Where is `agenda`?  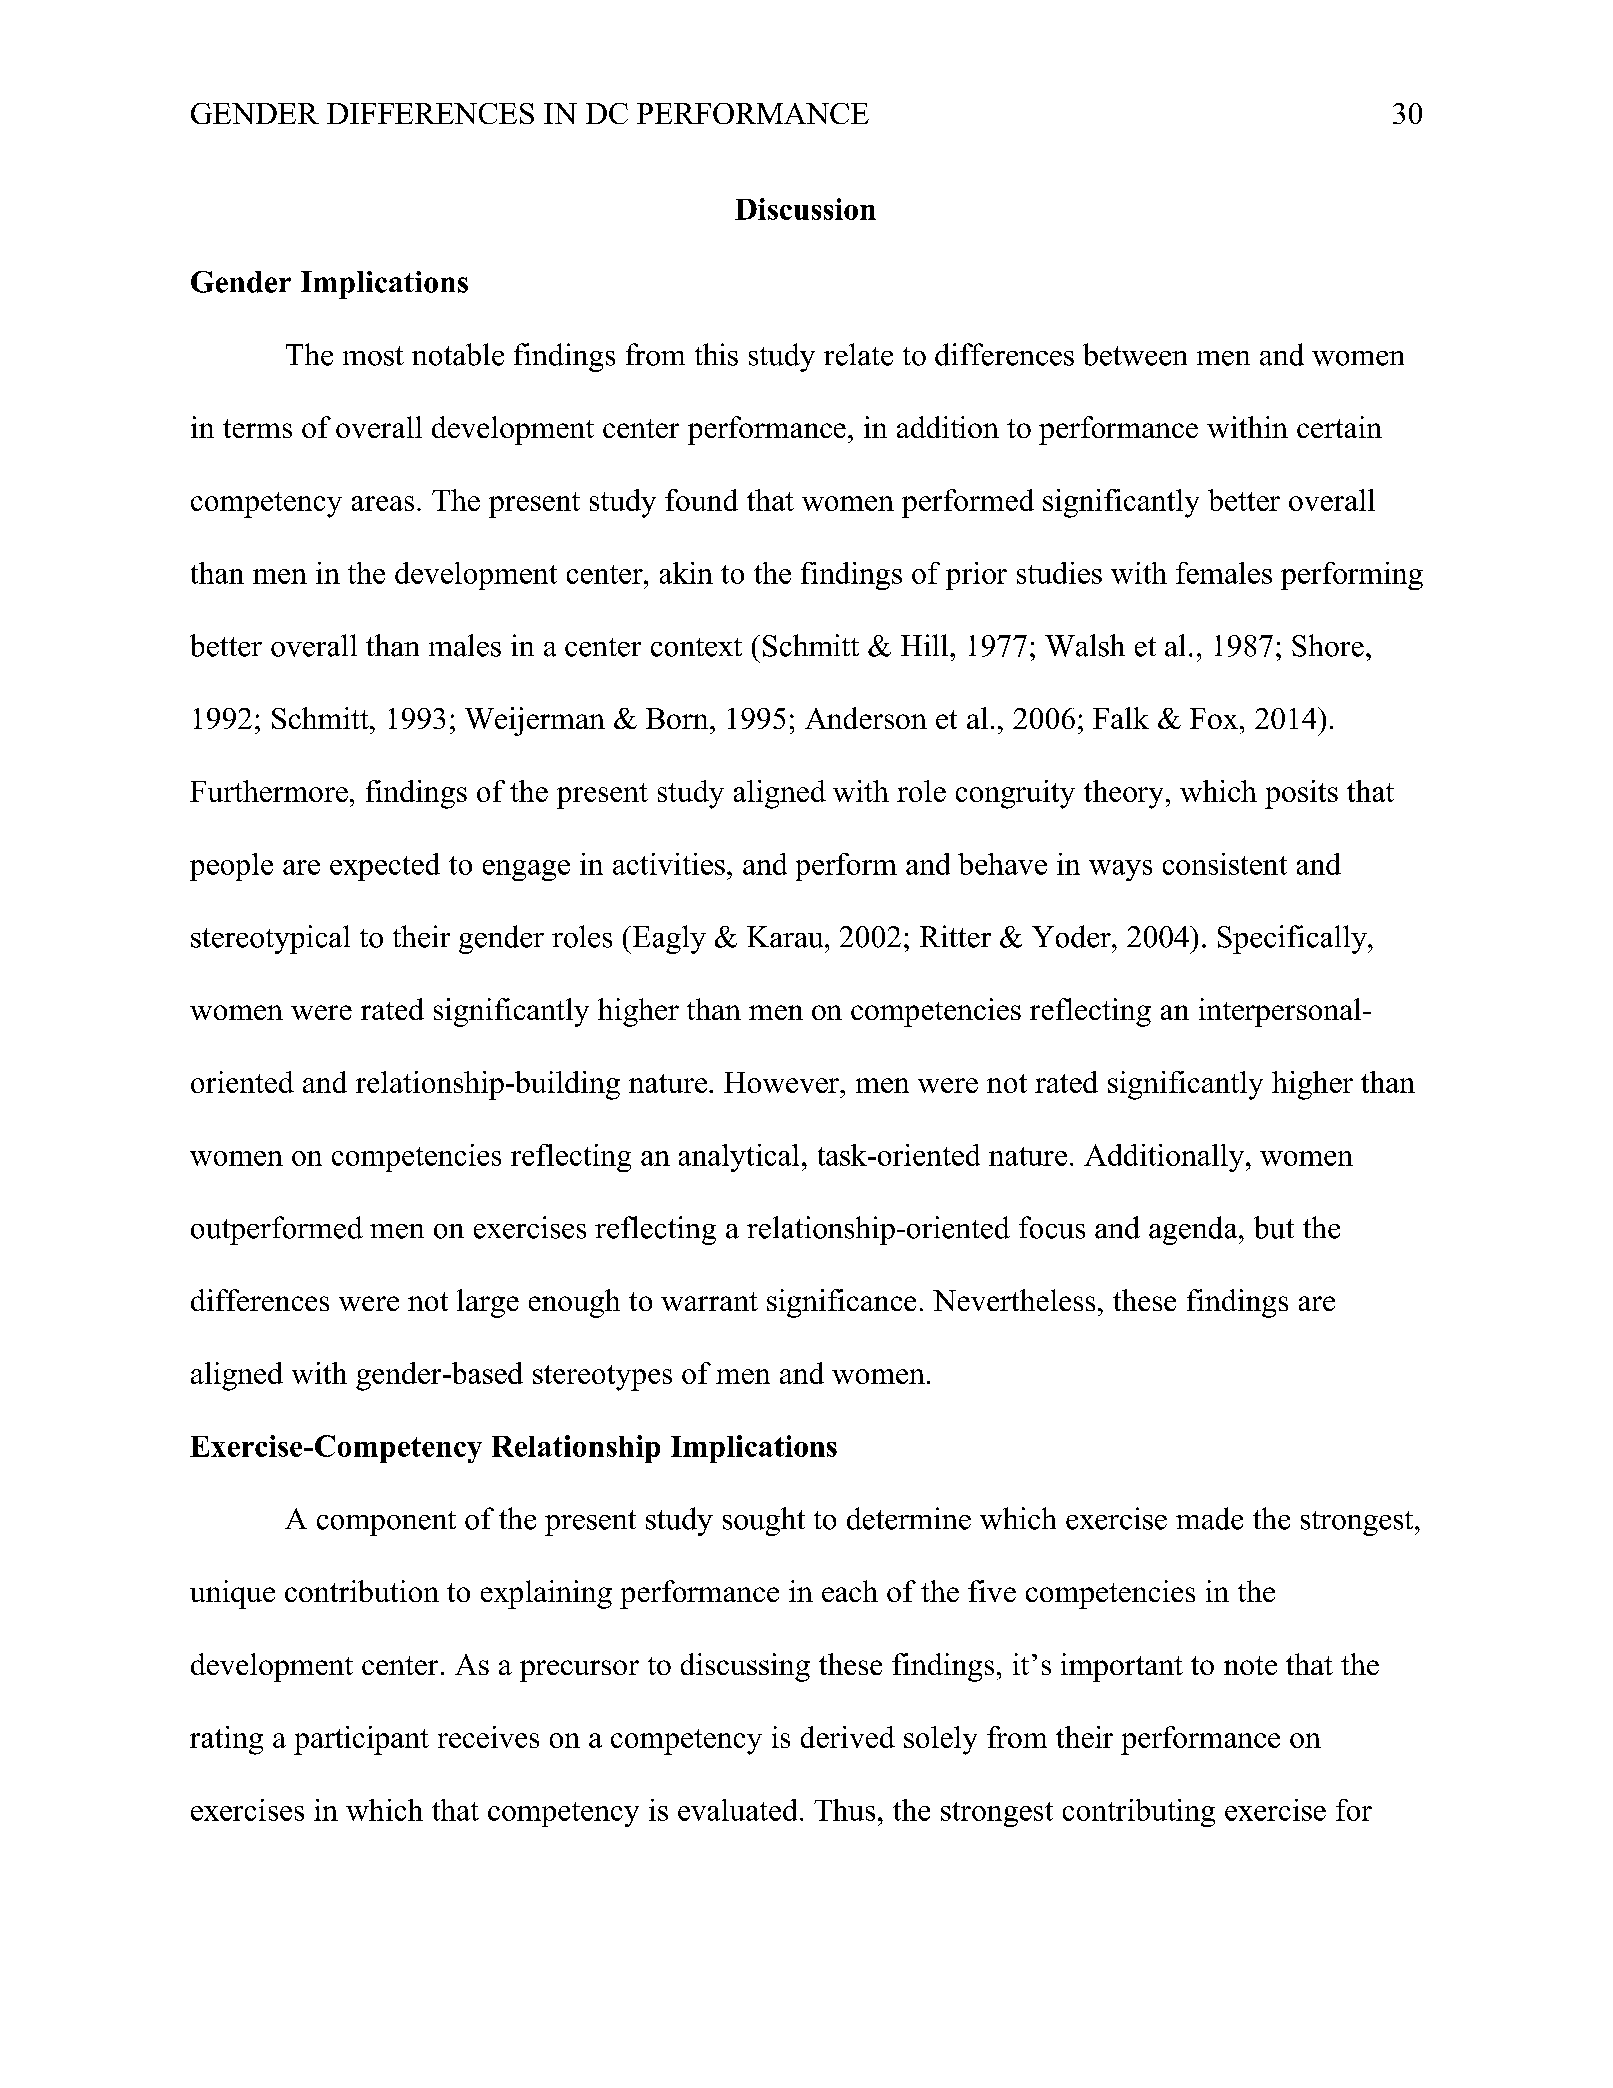 agenda is located at coordinates (1194, 1230).
